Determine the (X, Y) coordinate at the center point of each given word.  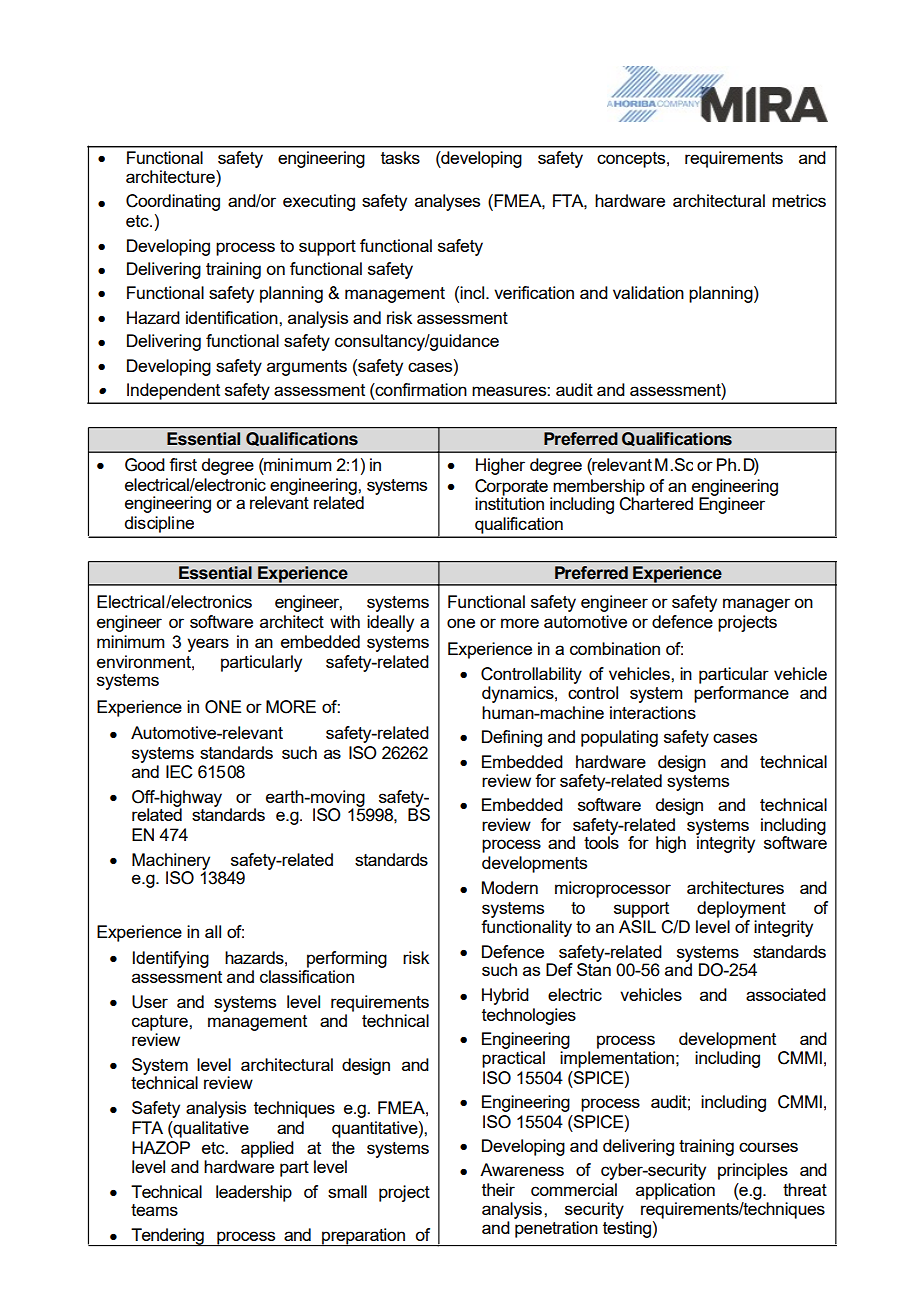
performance (741, 694)
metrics (799, 200)
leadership (254, 1193)
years (208, 645)
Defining (512, 738)
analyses (447, 202)
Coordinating (173, 202)
